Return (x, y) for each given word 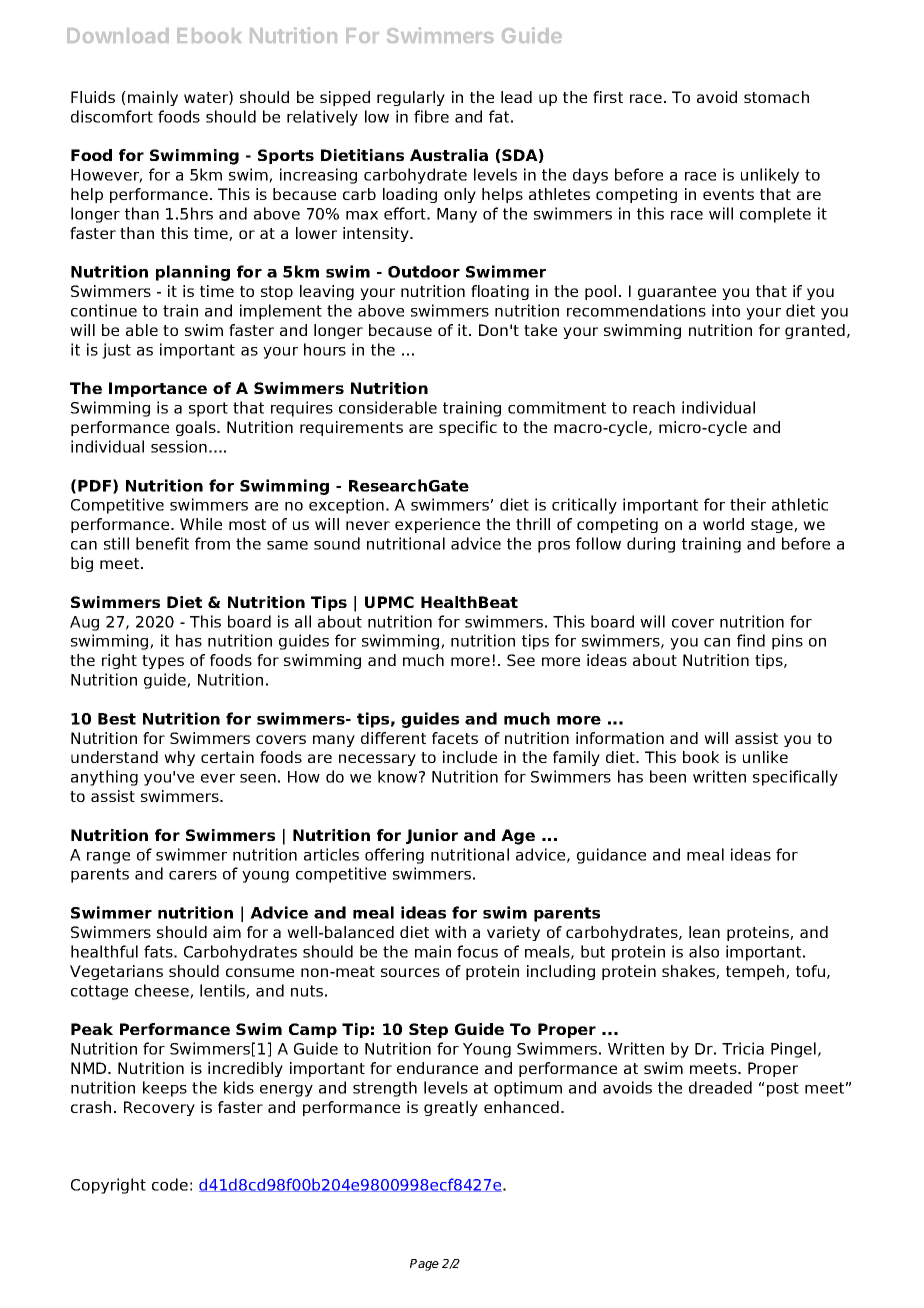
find (751, 640)
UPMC (389, 602)
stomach (776, 97)
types (163, 662)
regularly (411, 98)
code (170, 1184)
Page (424, 1265)
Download (118, 35)
